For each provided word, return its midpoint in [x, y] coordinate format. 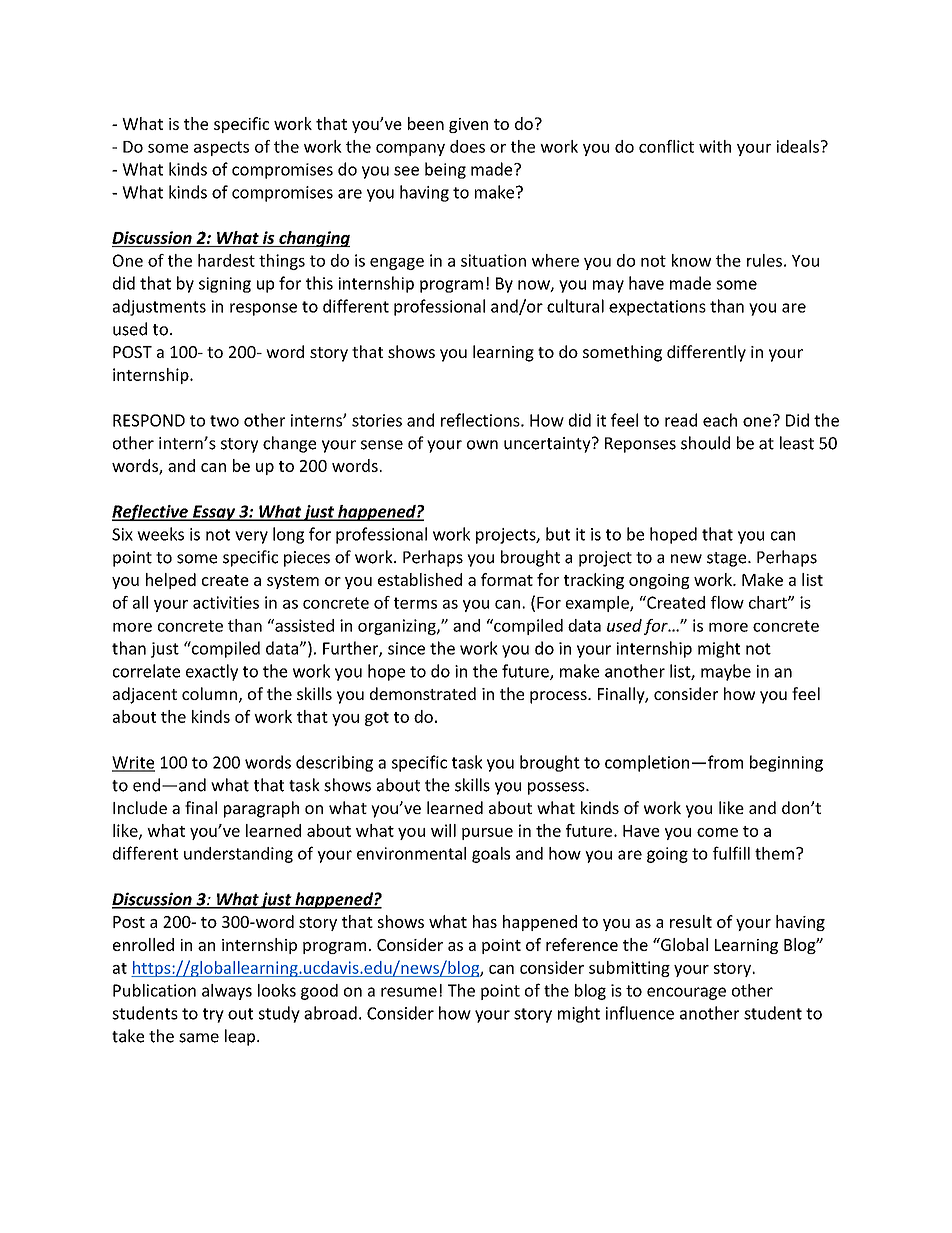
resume [409, 992]
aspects [221, 148]
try [213, 1015]
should [705, 443]
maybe [726, 672]
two [224, 421]
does [467, 146]
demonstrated [423, 693]
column [209, 693]
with [715, 146]
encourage [686, 993]
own [482, 445]
